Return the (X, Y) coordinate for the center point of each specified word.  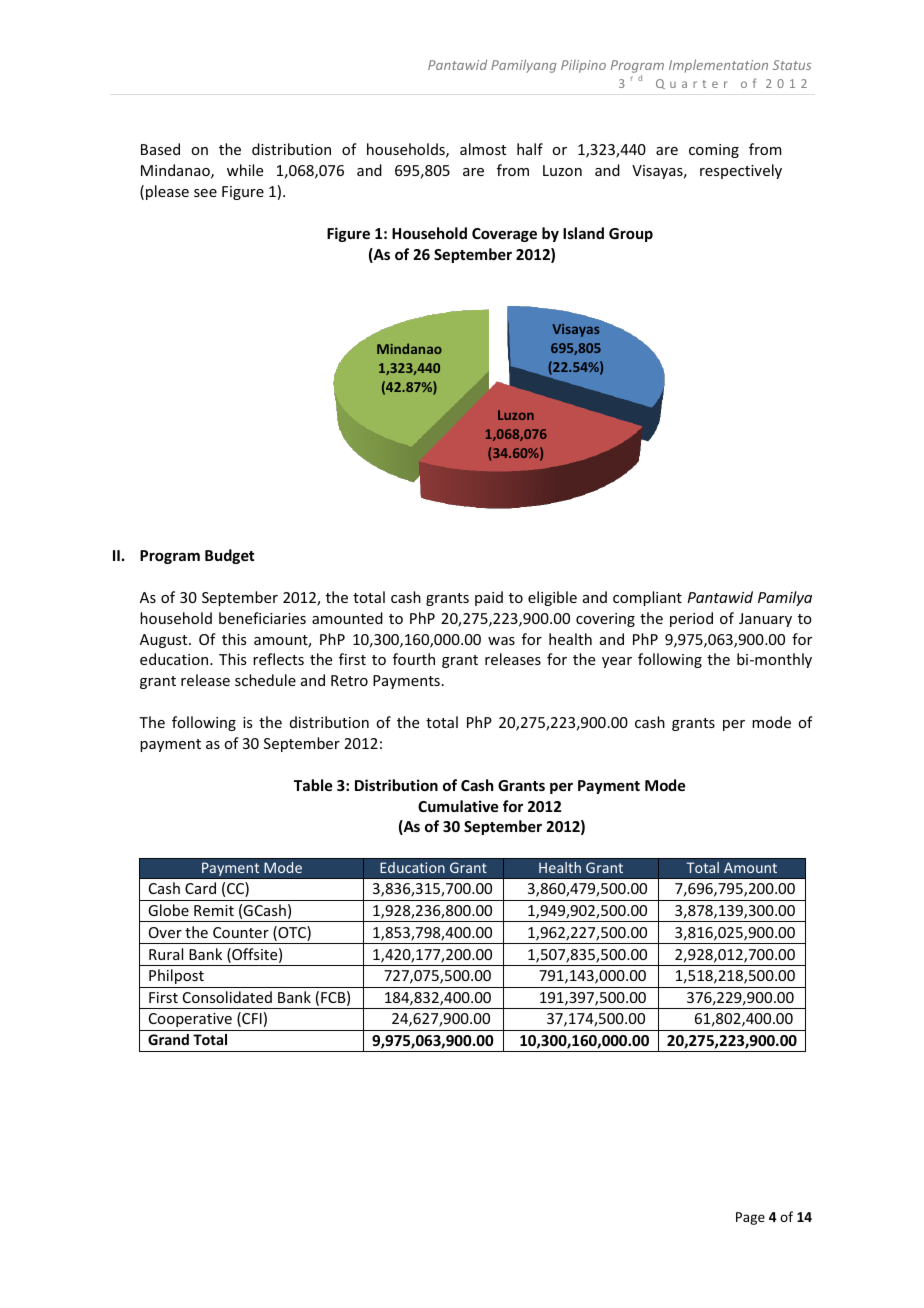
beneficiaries (262, 618)
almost (483, 149)
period (691, 619)
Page (750, 1218)
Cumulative (458, 806)
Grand (168, 1039)
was (501, 641)
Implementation (718, 66)
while (245, 170)
